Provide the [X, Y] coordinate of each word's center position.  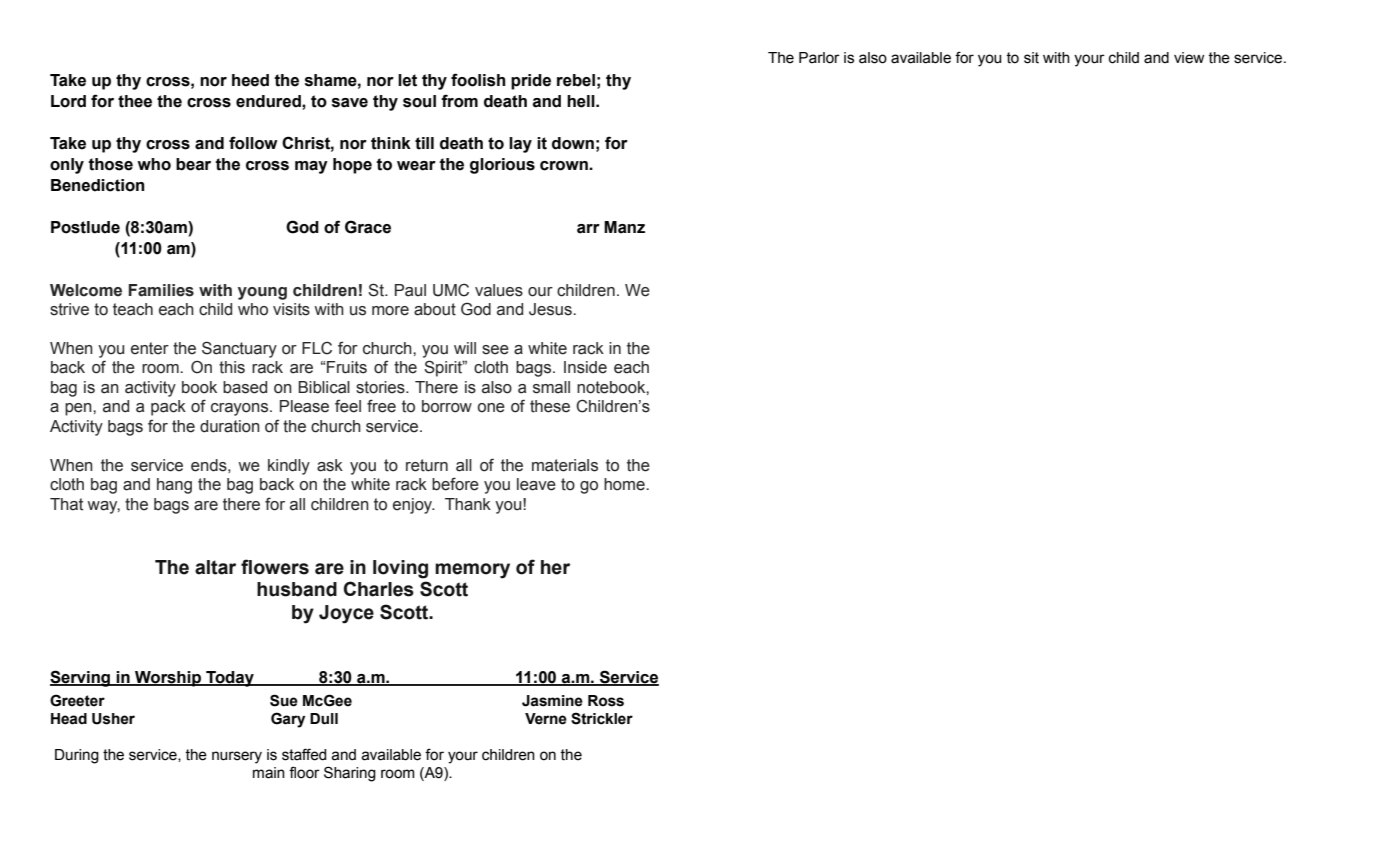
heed [250, 80]
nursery [237, 757]
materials [565, 465]
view [1189, 58]
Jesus [551, 309]
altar [215, 567]
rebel [576, 80]
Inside [585, 367]
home [625, 484]
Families [161, 290]
